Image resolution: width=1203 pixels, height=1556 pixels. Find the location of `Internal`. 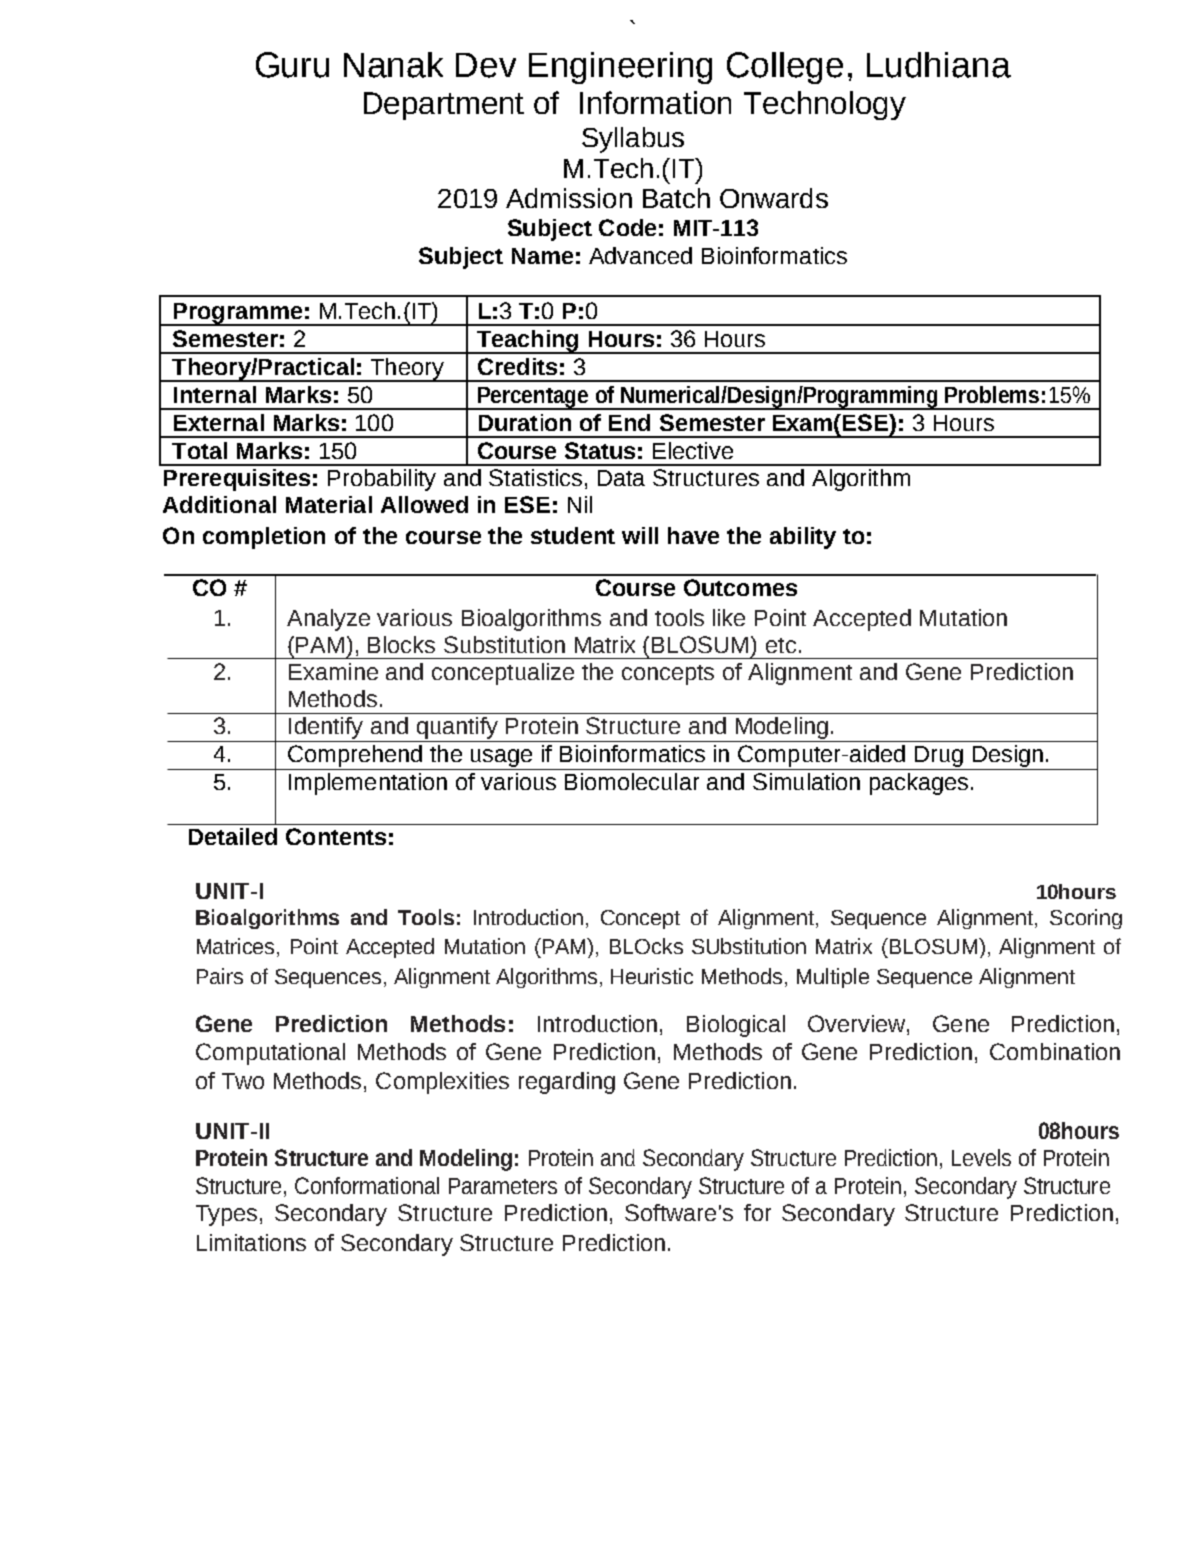

Internal is located at coordinates (215, 394).
